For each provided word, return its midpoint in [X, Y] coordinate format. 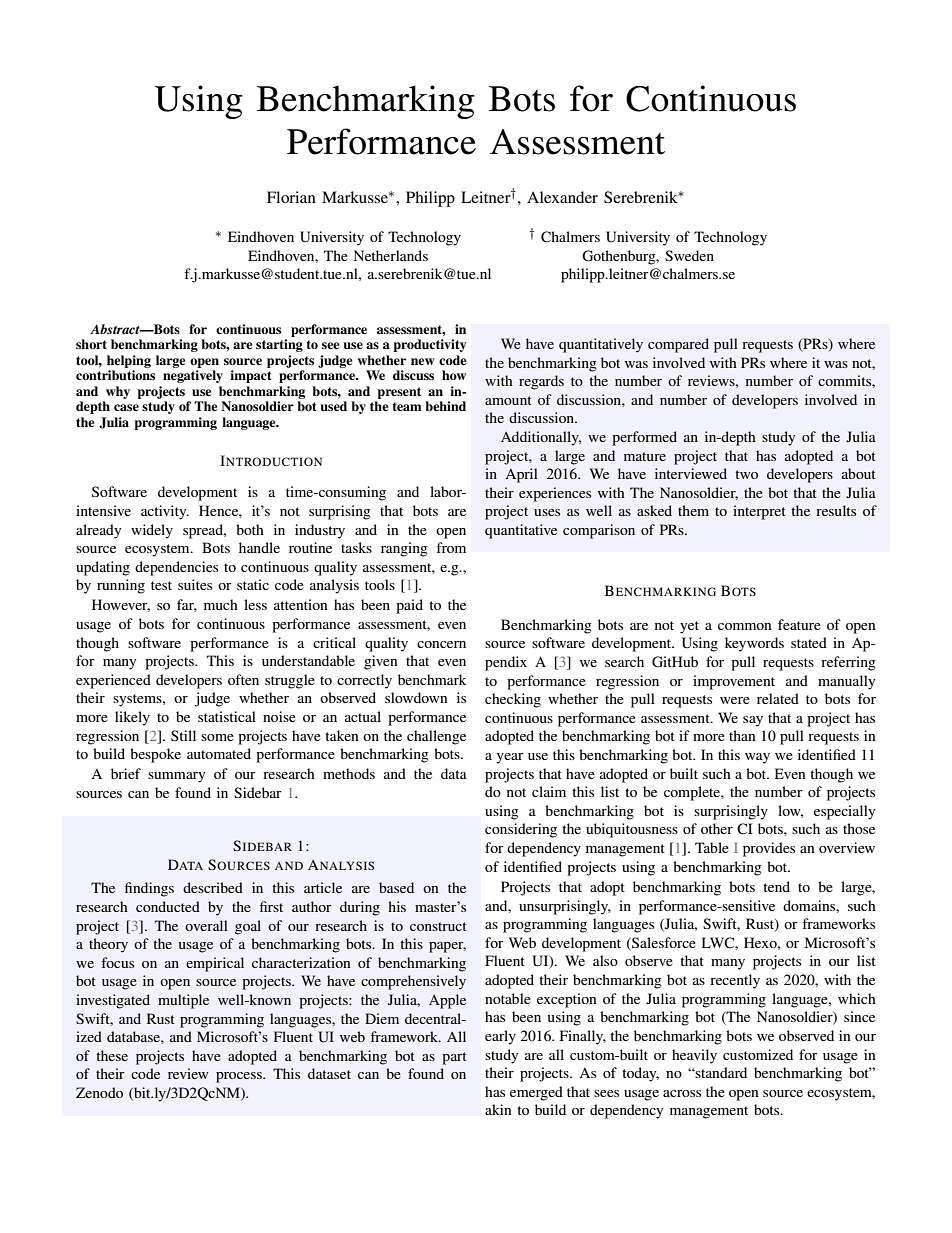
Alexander [562, 197]
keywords [754, 644]
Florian [291, 197]
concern [441, 644]
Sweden [689, 255]
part [454, 1058]
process [240, 1077]
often [243, 679]
